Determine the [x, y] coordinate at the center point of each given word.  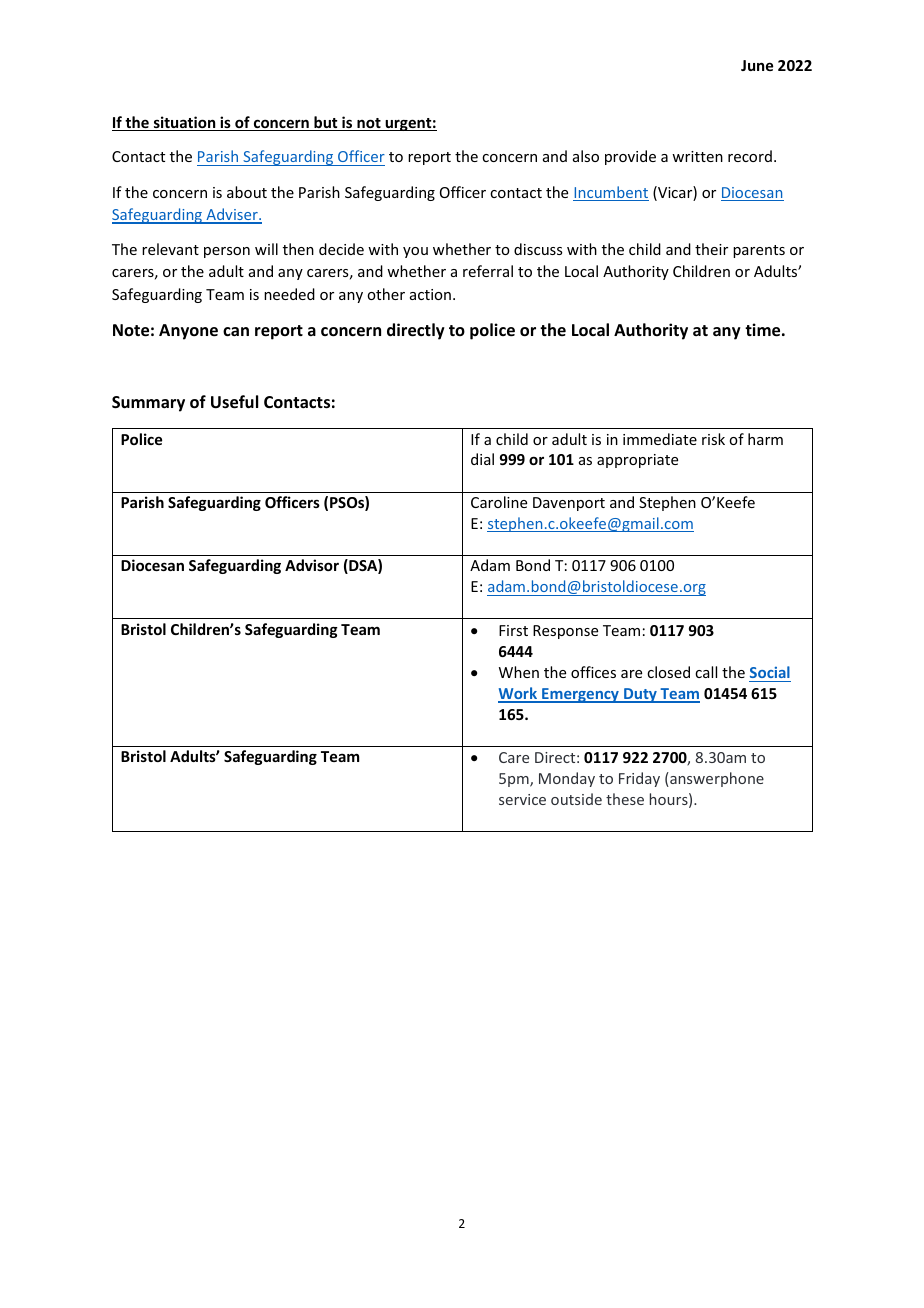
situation [184, 123]
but [326, 123]
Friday [639, 779]
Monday [567, 779]
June [757, 65]
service [522, 799]
